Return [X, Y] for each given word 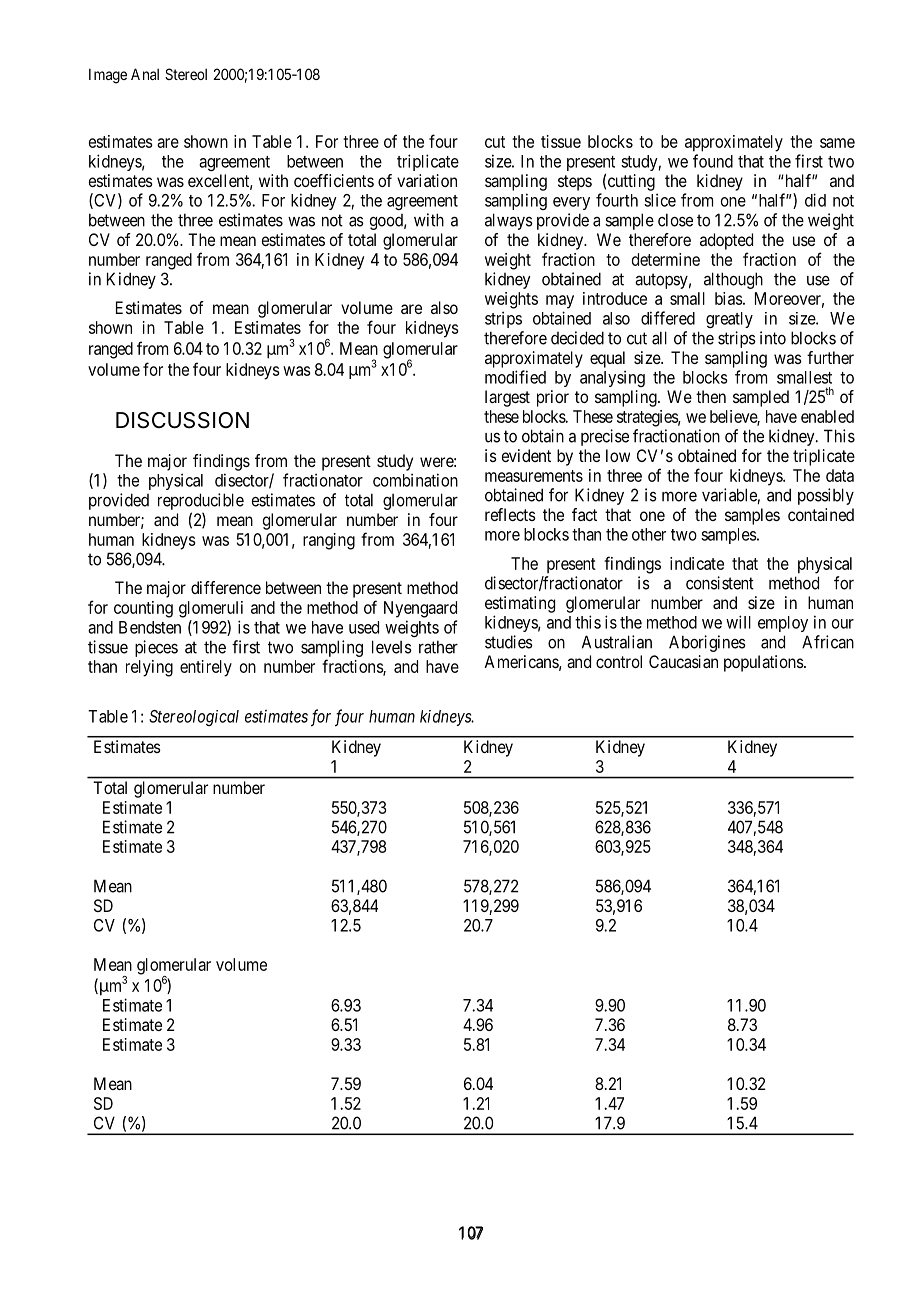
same [837, 143]
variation [427, 180]
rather [438, 647]
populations [764, 663]
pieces [156, 648]
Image [108, 76]
